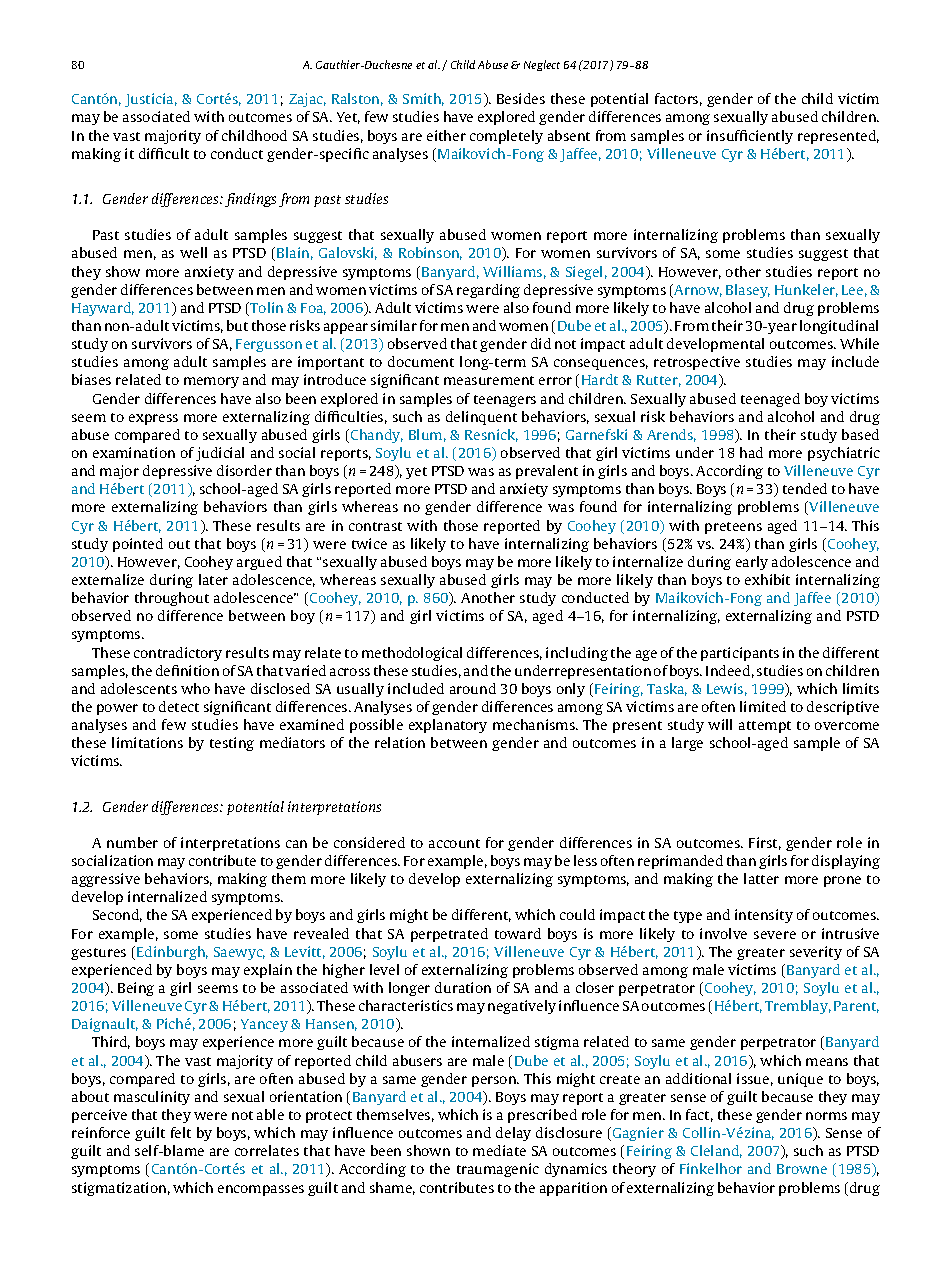 The image size is (944, 1288). I want to click on contradictory, so click(178, 654).
